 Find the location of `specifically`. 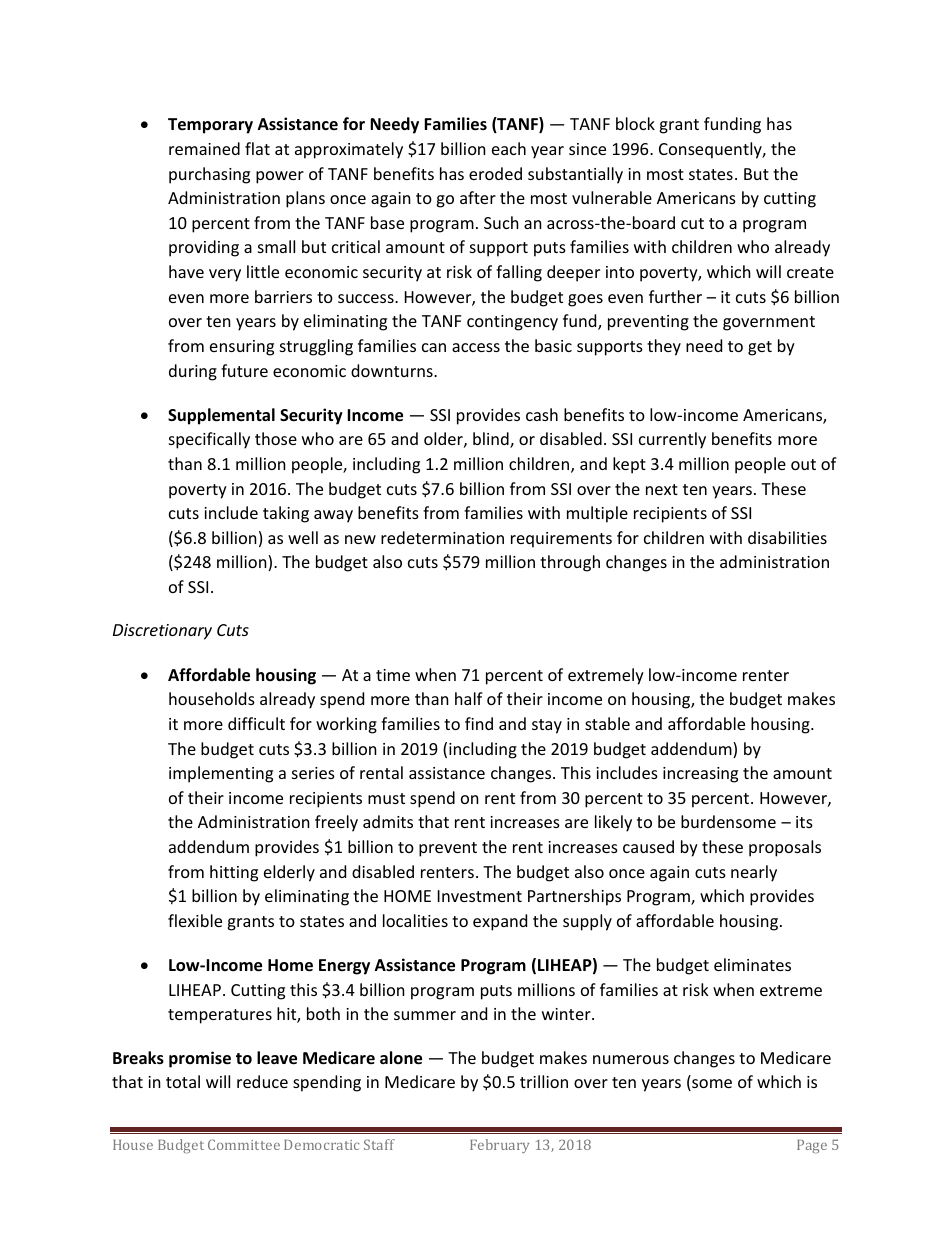

specifically is located at coordinates (209, 440).
